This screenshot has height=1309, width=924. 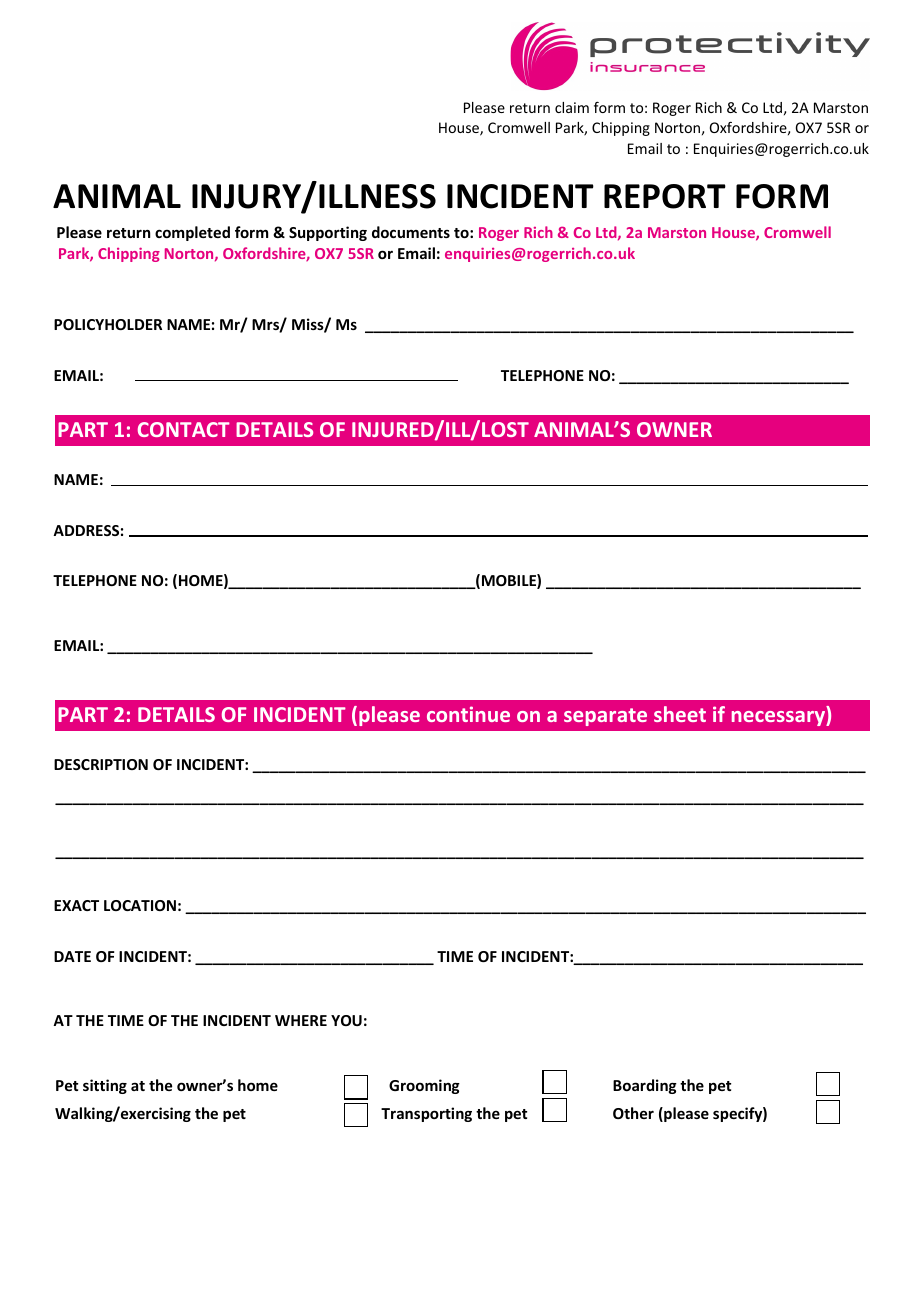 What do you see at coordinates (101, 764) in the screenshot?
I see `DESCRIPTION` at bounding box center [101, 764].
